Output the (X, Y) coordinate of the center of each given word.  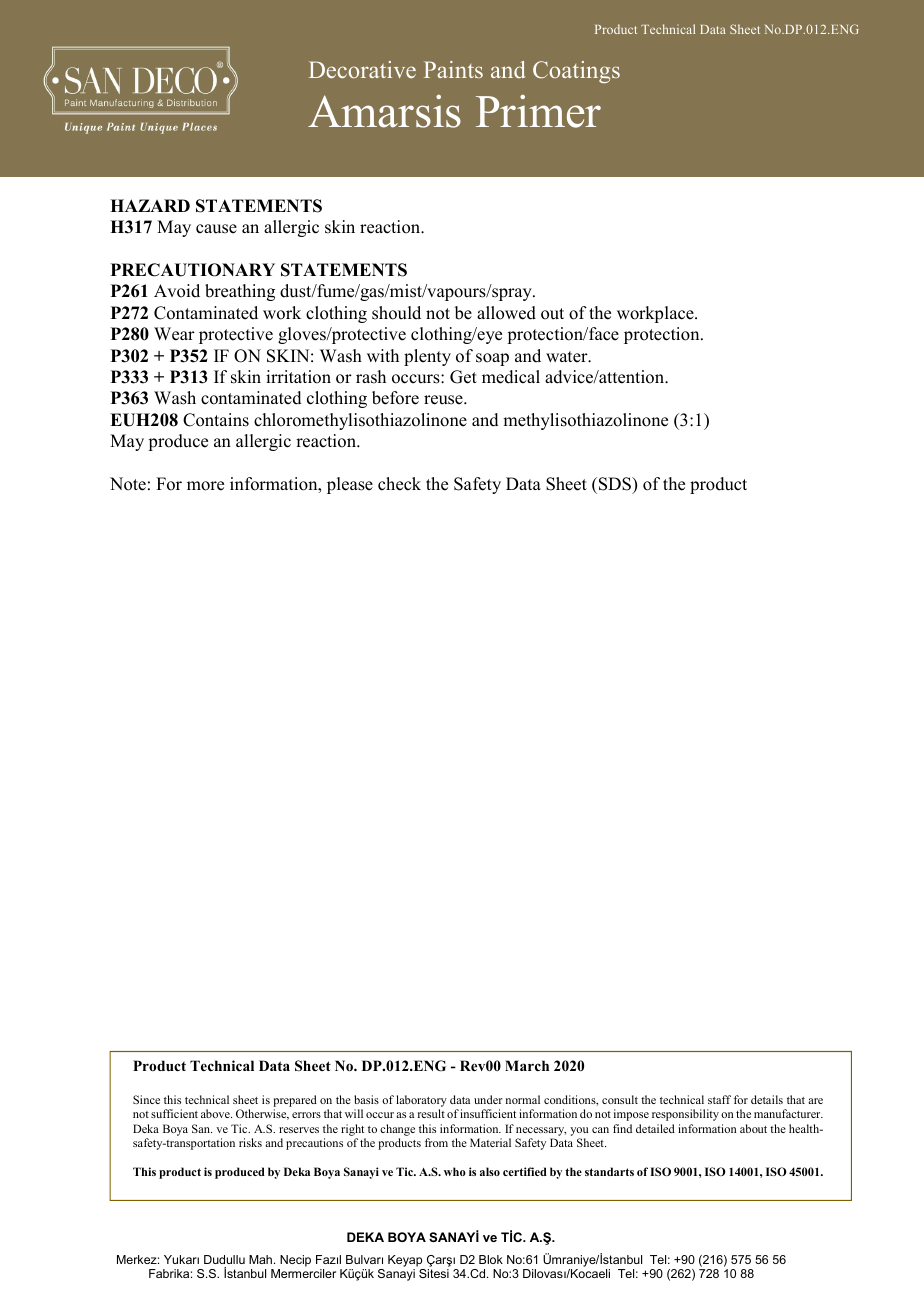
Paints (453, 69)
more (205, 486)
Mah (262, 1259)
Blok (491, 1259)
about (753, 1128)
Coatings (576, 72)
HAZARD (150, 205)
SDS (614, 484)
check (399, 484)
